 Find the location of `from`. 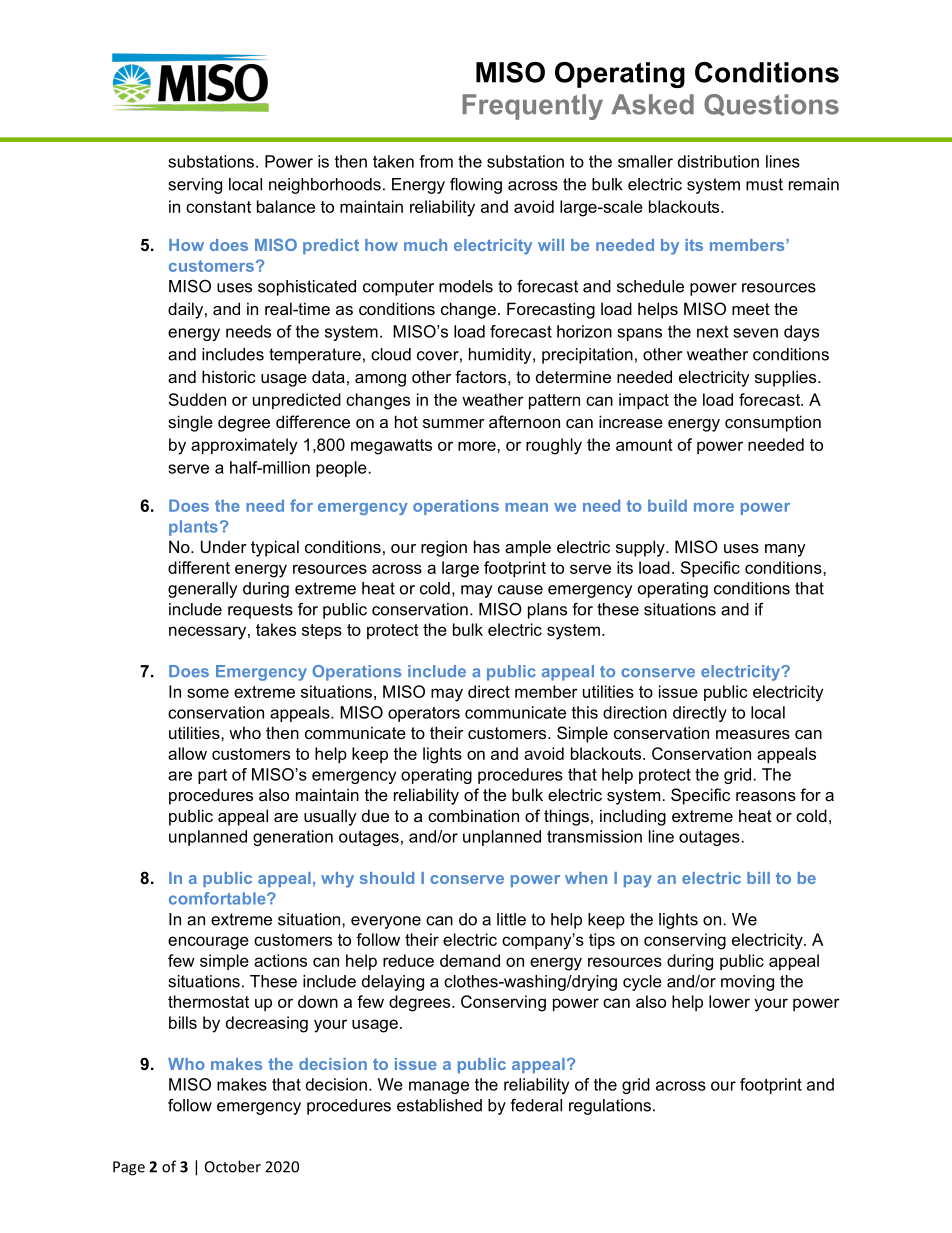

from is located at coordinates (436, 161).
